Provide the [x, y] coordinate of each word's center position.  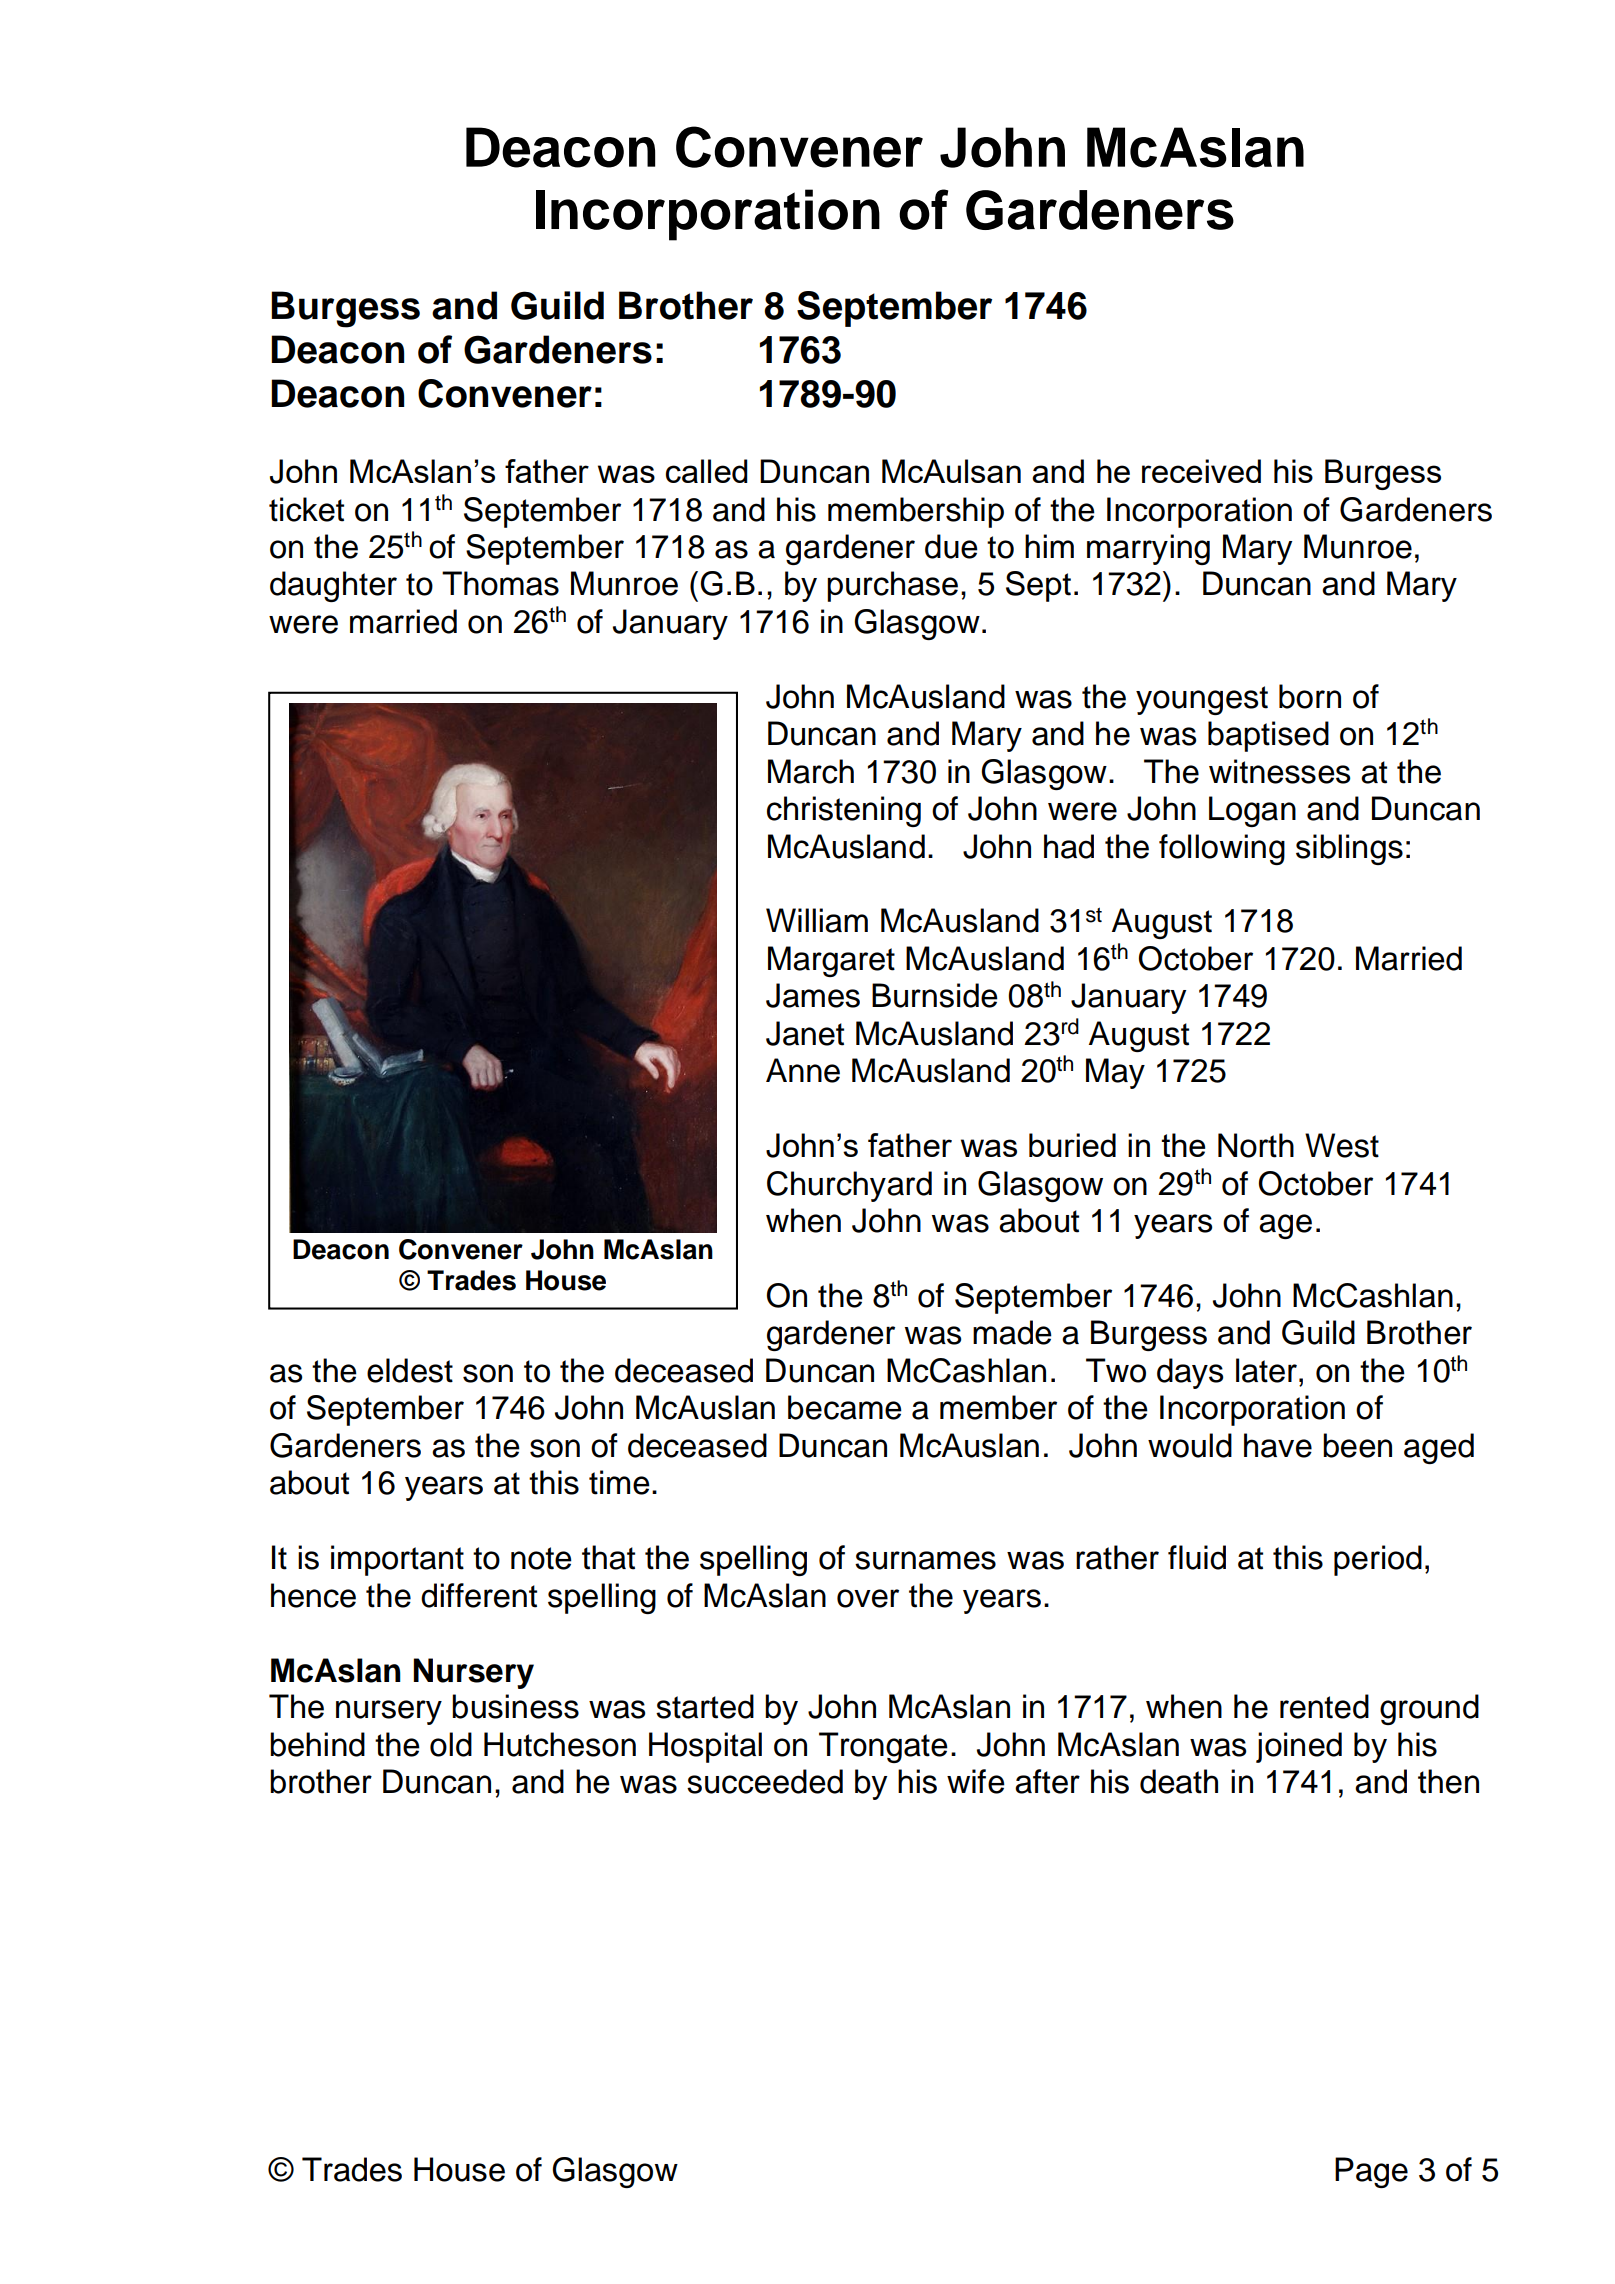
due [951, 546]
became [845, 1407]
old [451, 1744]
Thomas [500, 583]
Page [1371, 2172]
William [817, 920]
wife [976, 1781]
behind [317, 1744]
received [1201, 471]
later [1266, 1370]
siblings [1349, 849]
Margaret [831, 961]
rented [1324, 1706]
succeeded [765, 1781]
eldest [410, 1370]
